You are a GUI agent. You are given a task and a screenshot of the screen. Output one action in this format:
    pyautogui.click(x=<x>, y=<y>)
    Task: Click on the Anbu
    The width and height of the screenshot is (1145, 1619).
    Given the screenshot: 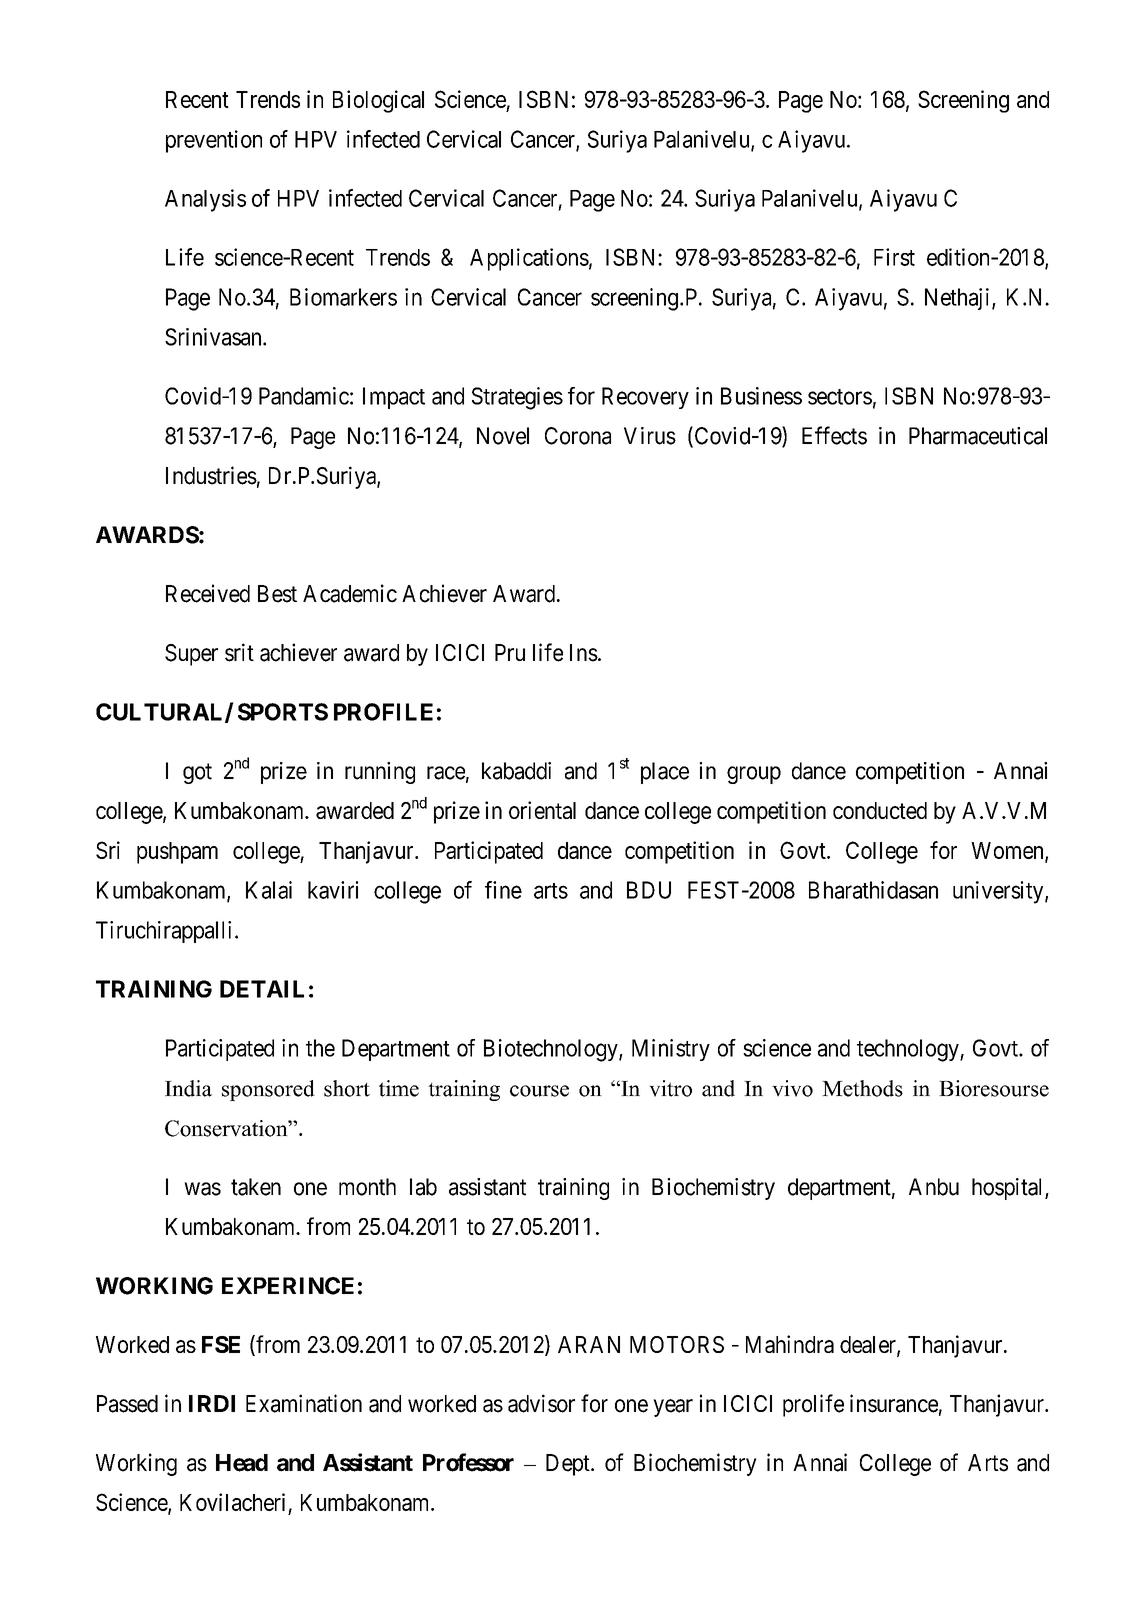 What is the action you would take?
    pyautogui.click(x=934, y=1187)
